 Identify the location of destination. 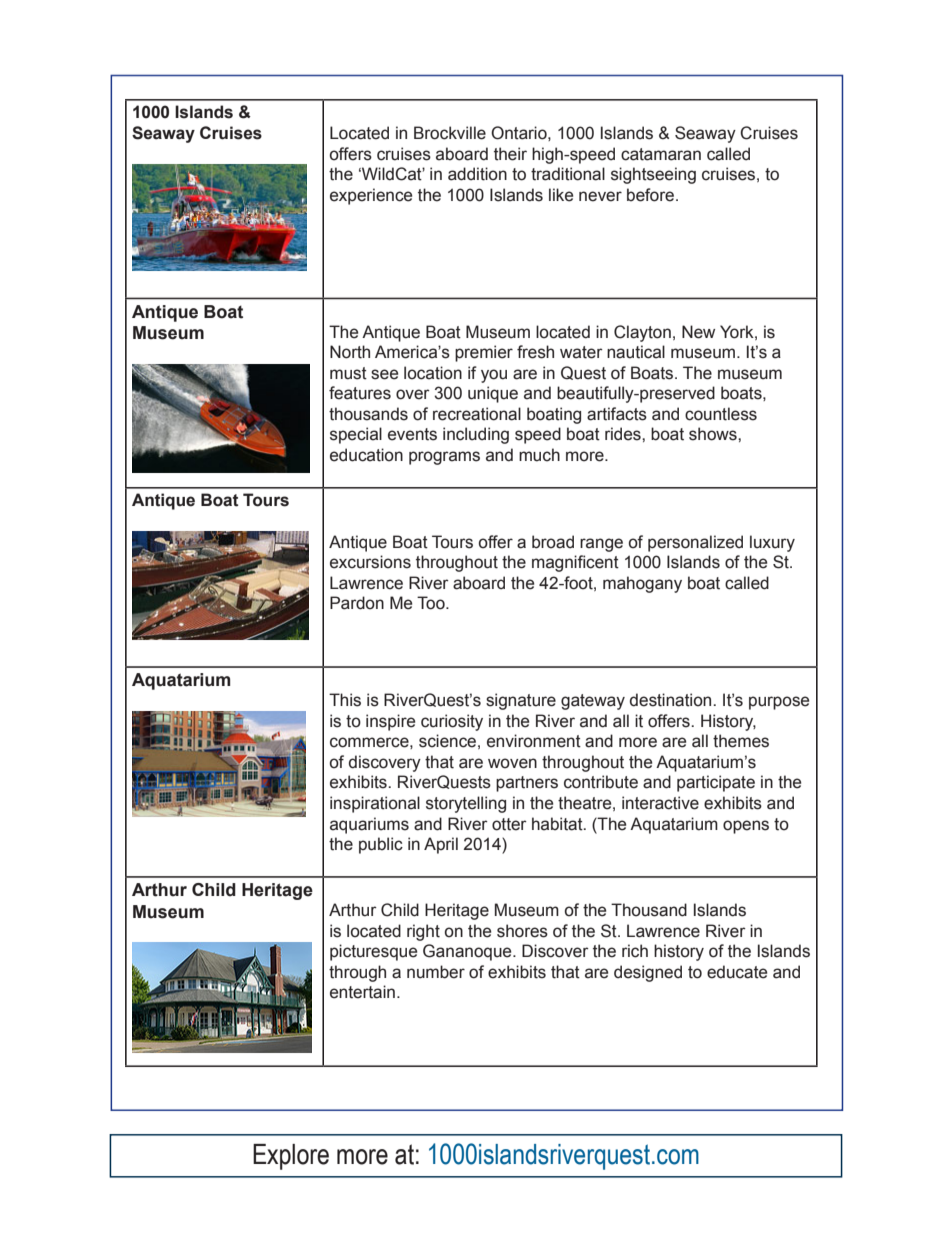
(672, 700).
